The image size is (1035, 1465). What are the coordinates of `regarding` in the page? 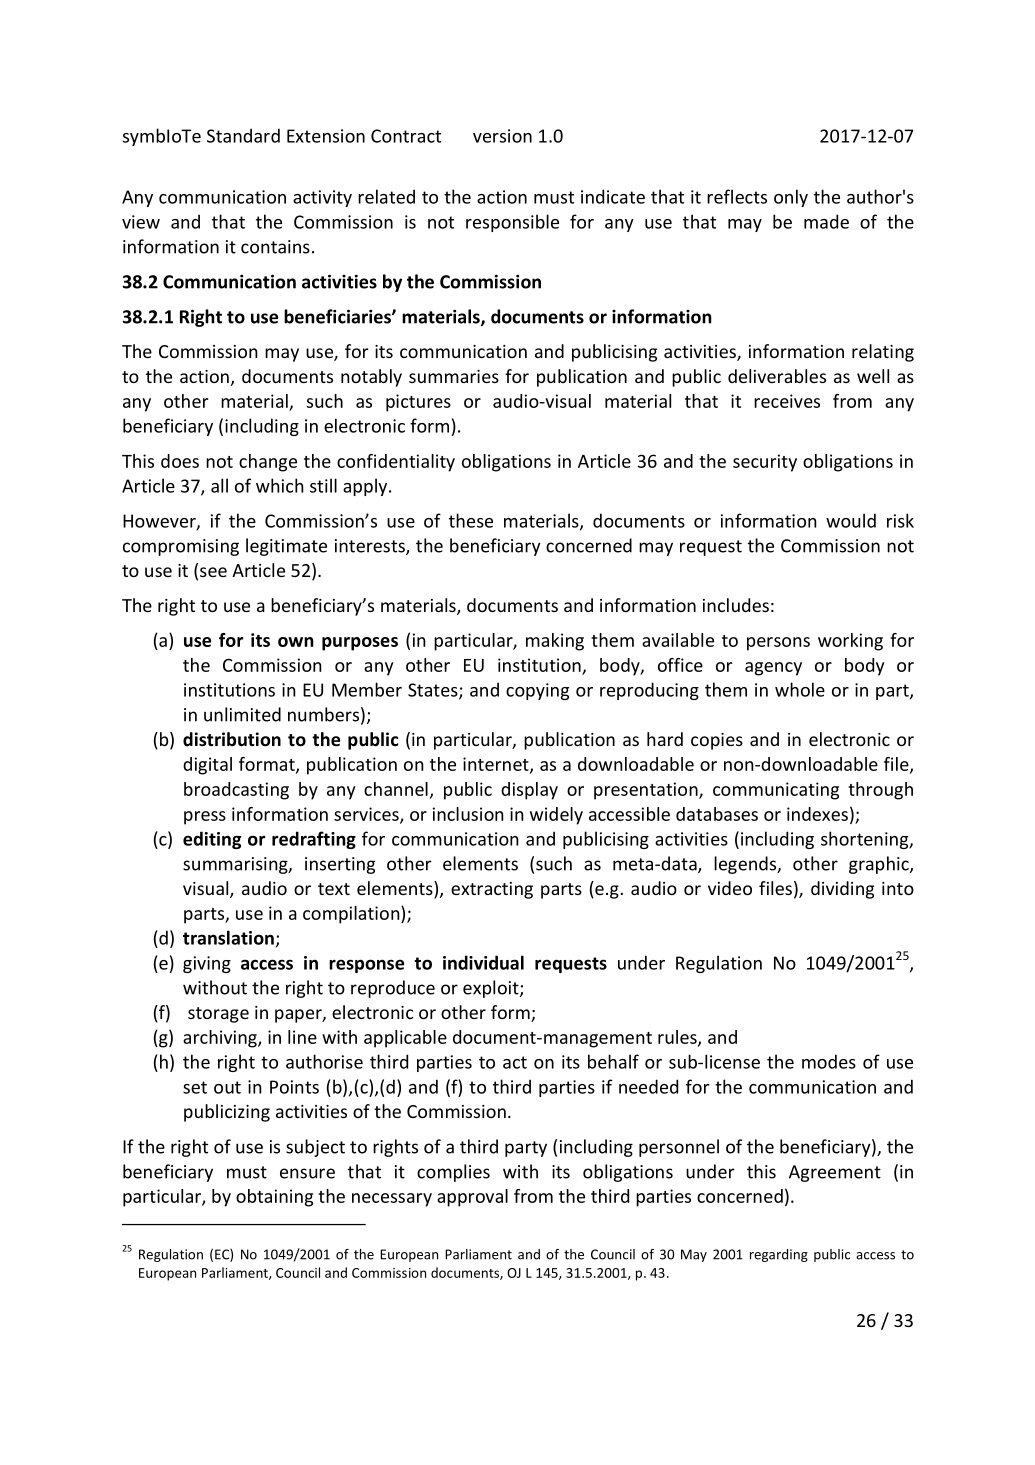 It's located at (779, 1255).
